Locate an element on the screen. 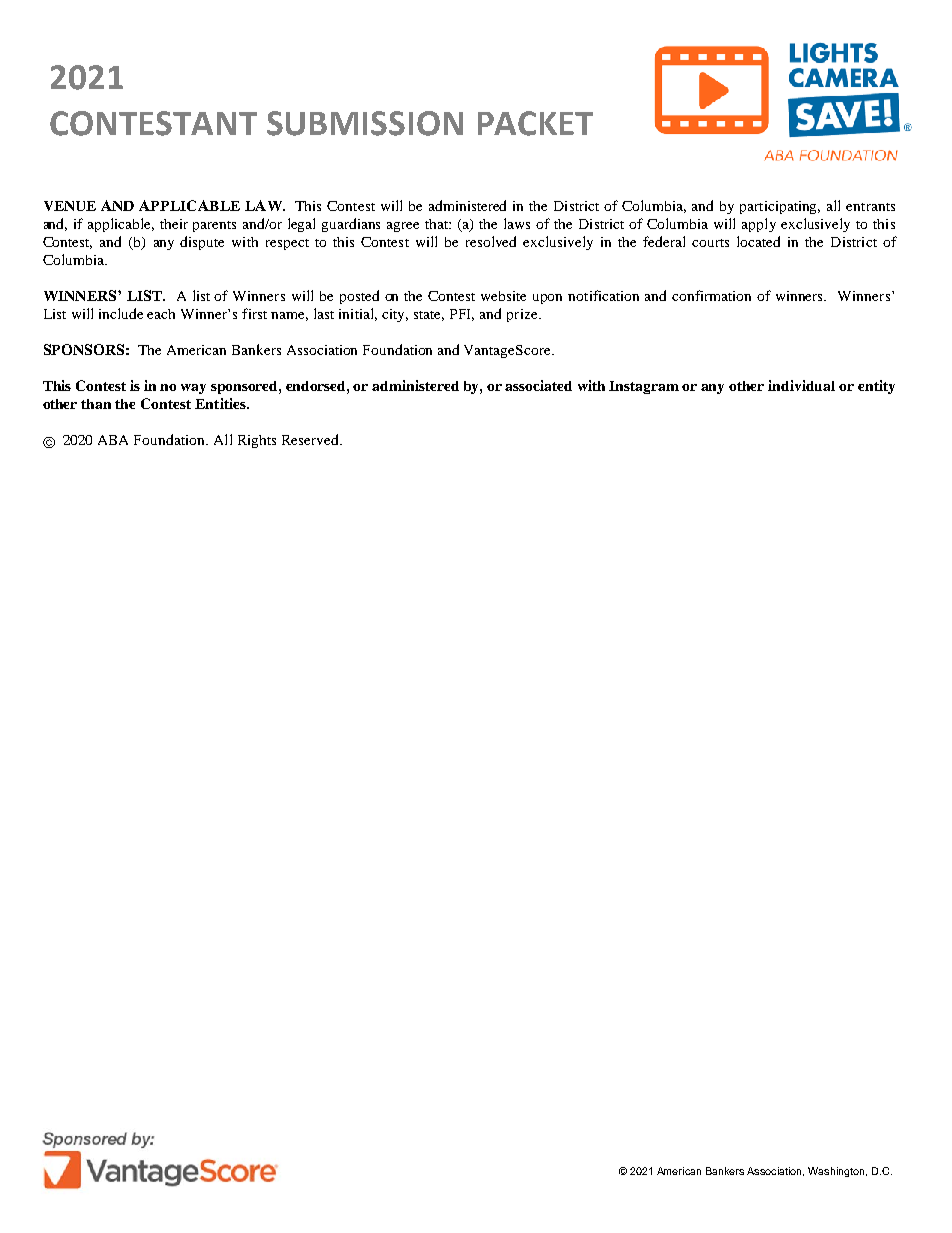 The height and width of the screenshot is (1233, 952). PACKET is located at coordinates (535, 123).
